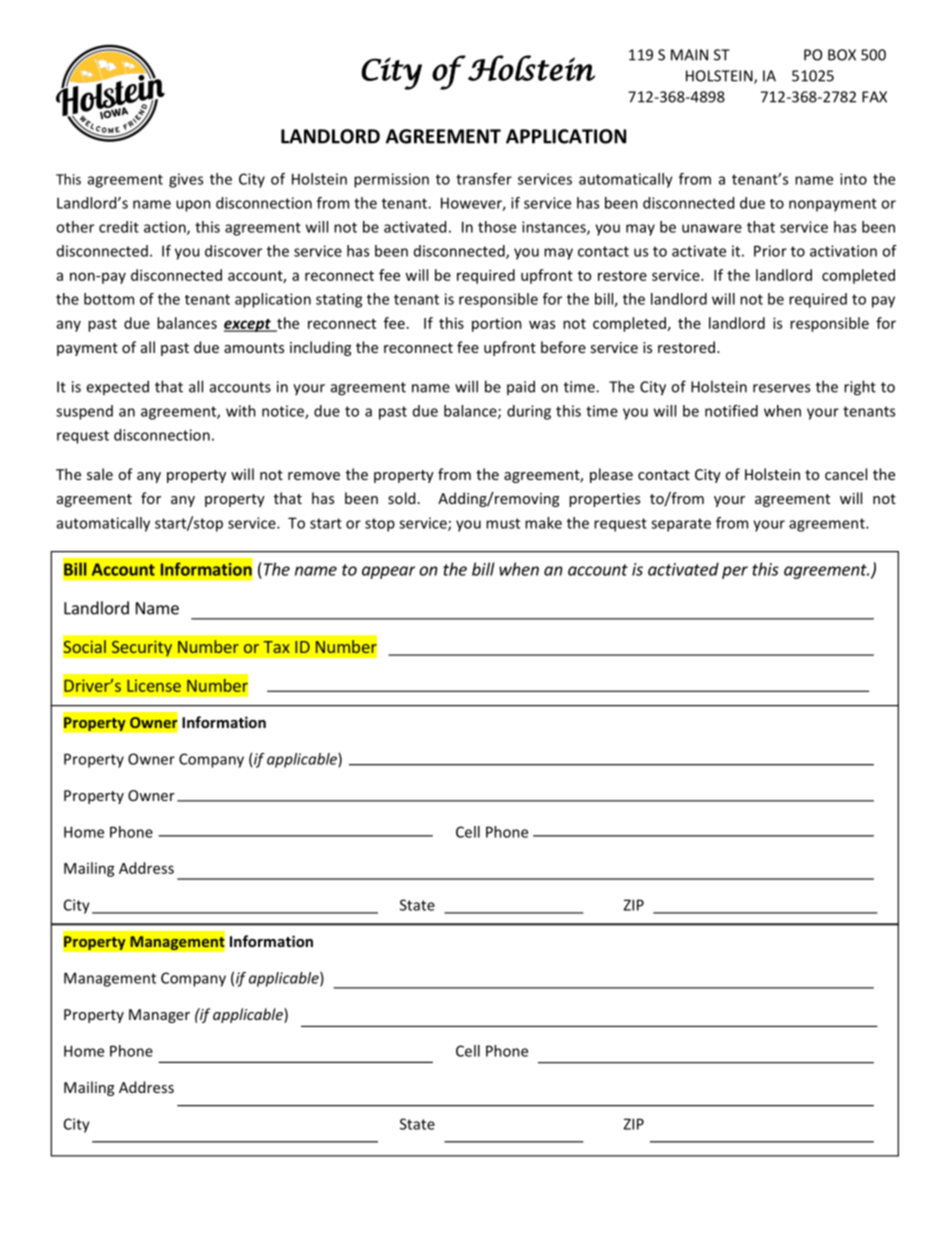 This screenshot has height=1233, width=952. What do you see at coordinates (503, 523) in the screenshot?
I see `must` at bounding box center [503, 523].
